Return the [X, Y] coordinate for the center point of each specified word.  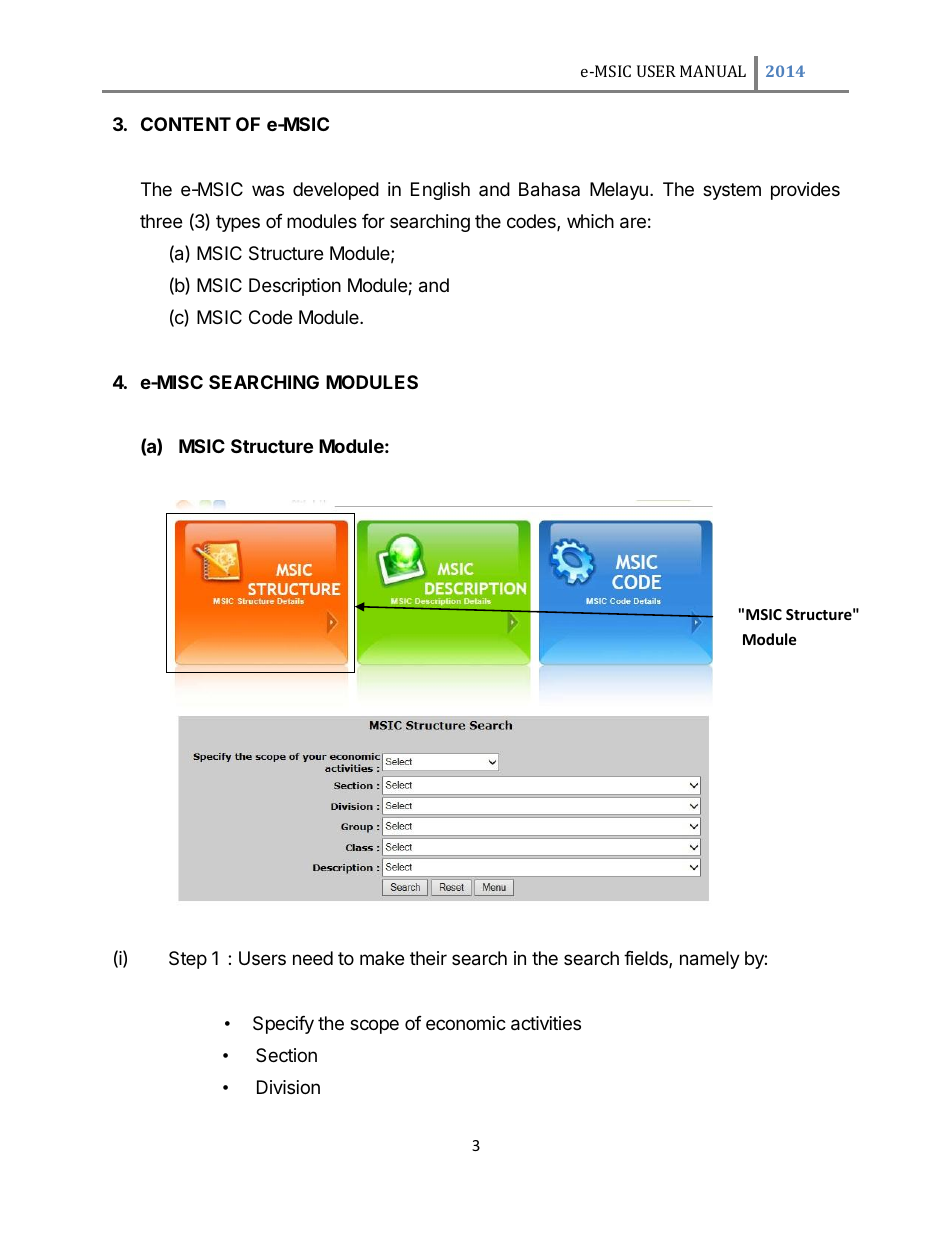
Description [295, 287]
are [633, 223]
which [590, 221]
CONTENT [186, 124]
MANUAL [713, 71]
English [440, 191]
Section [286, 1055]
